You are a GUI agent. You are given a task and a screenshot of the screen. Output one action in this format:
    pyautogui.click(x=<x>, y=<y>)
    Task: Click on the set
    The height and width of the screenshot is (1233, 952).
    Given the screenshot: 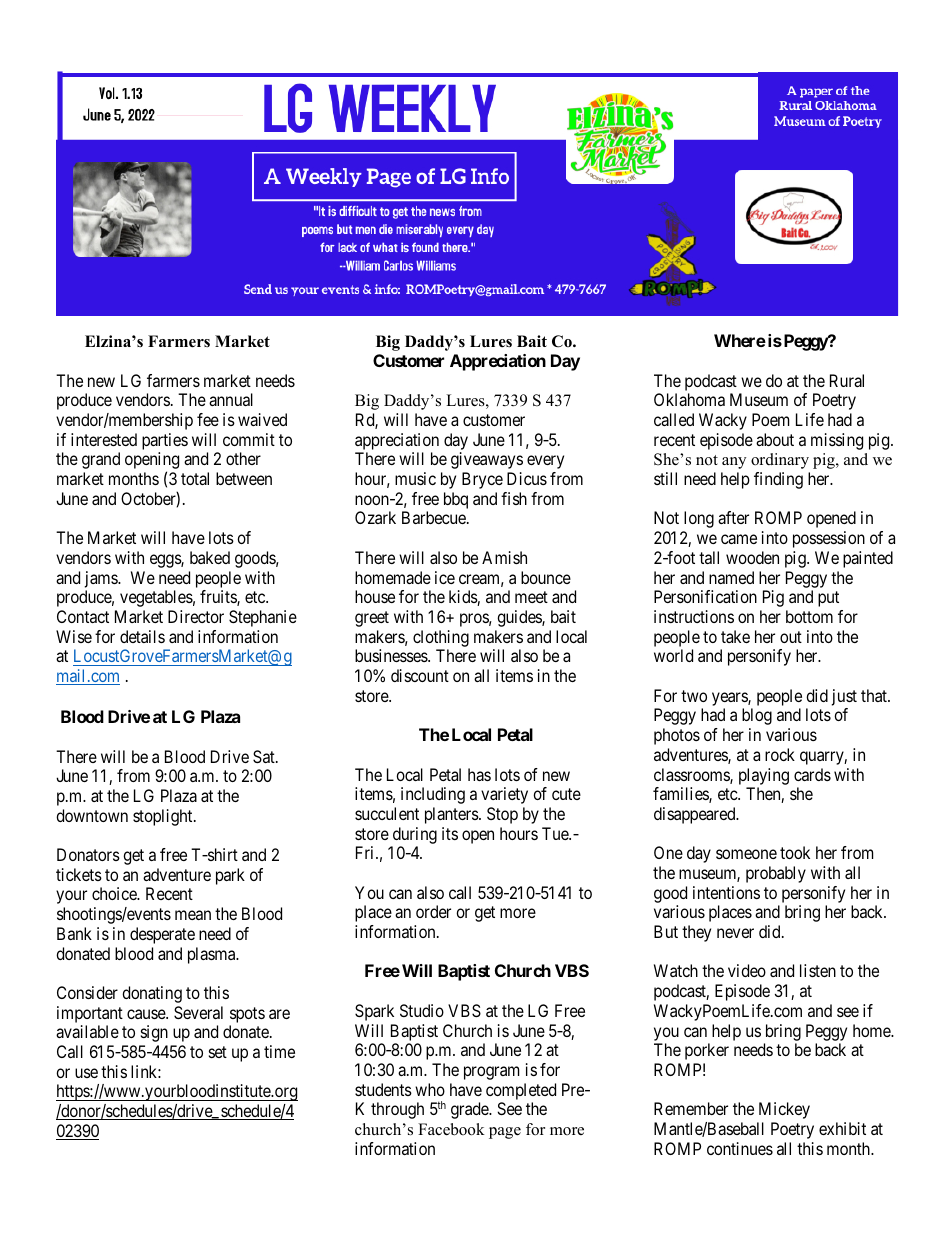 What is the action you would take?
    pyautogui.click(x=218, y=1052)
